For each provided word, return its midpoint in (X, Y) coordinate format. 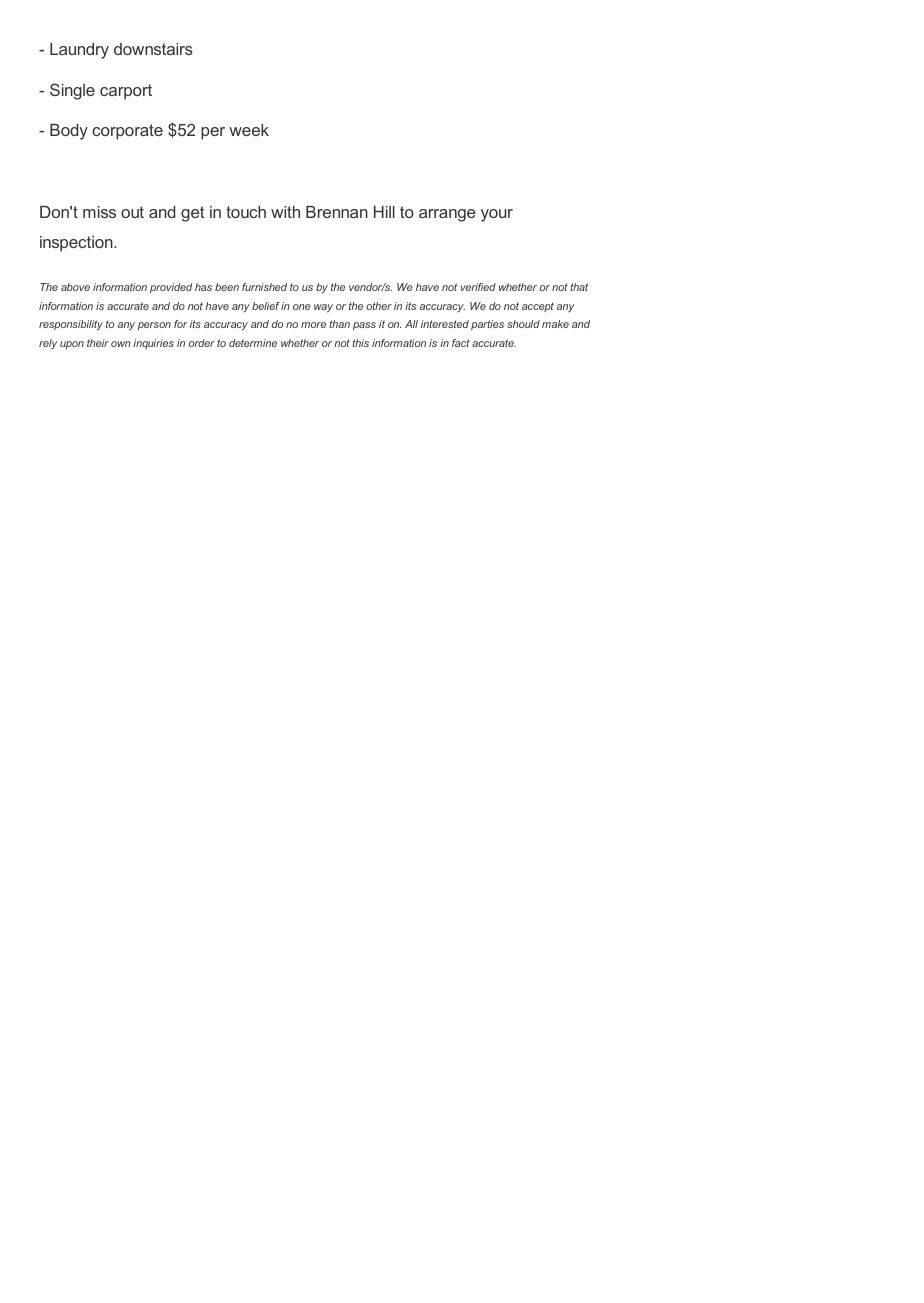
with (285, 212)
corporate (127, 132)
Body (69, 132)
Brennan (337, 212)
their (98, 343)
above (75, 287)
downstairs (153, 49)
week (249, 130)
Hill (384, 212)
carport (126, 92)
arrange (447, 215)
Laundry (79, 51)
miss (99, 212)
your (497, 215)
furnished (264, 287)
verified (478, 287)
